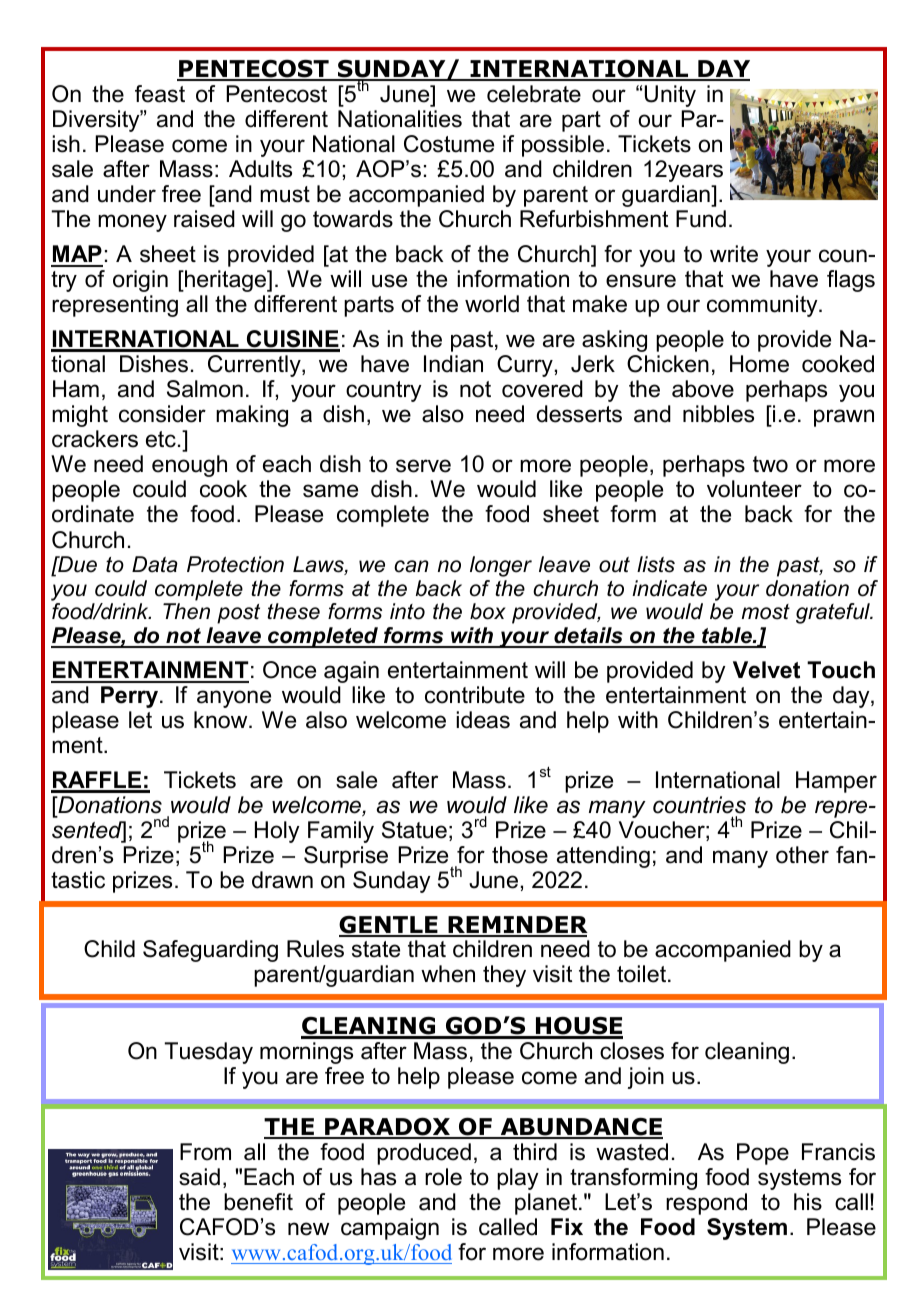 The height and width of the document is (1308, 924). Describe the element at coordinates (443, 1177) in the document. I see `role` at that location.
